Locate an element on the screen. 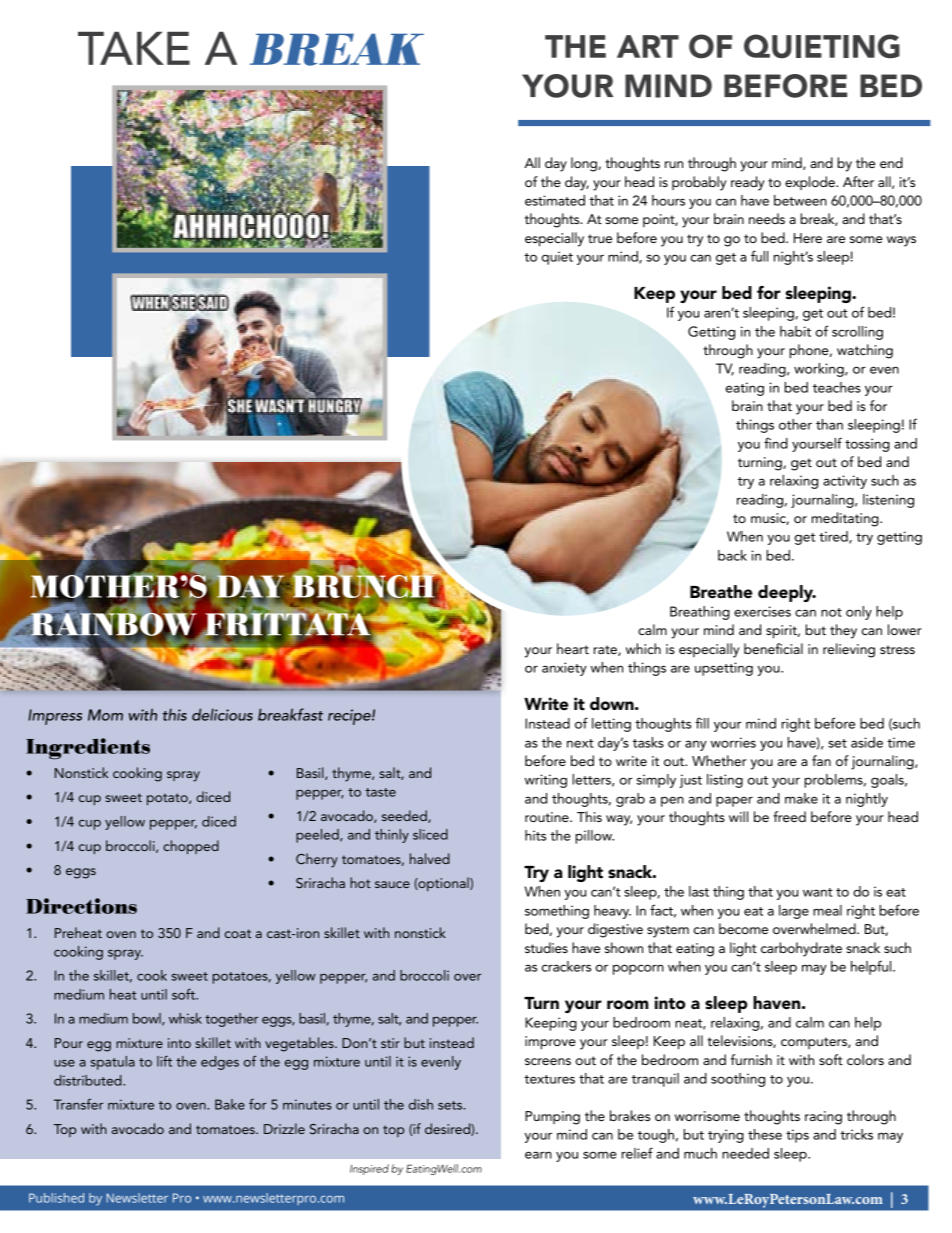  TAKE is located at coordinates (134, 48).
